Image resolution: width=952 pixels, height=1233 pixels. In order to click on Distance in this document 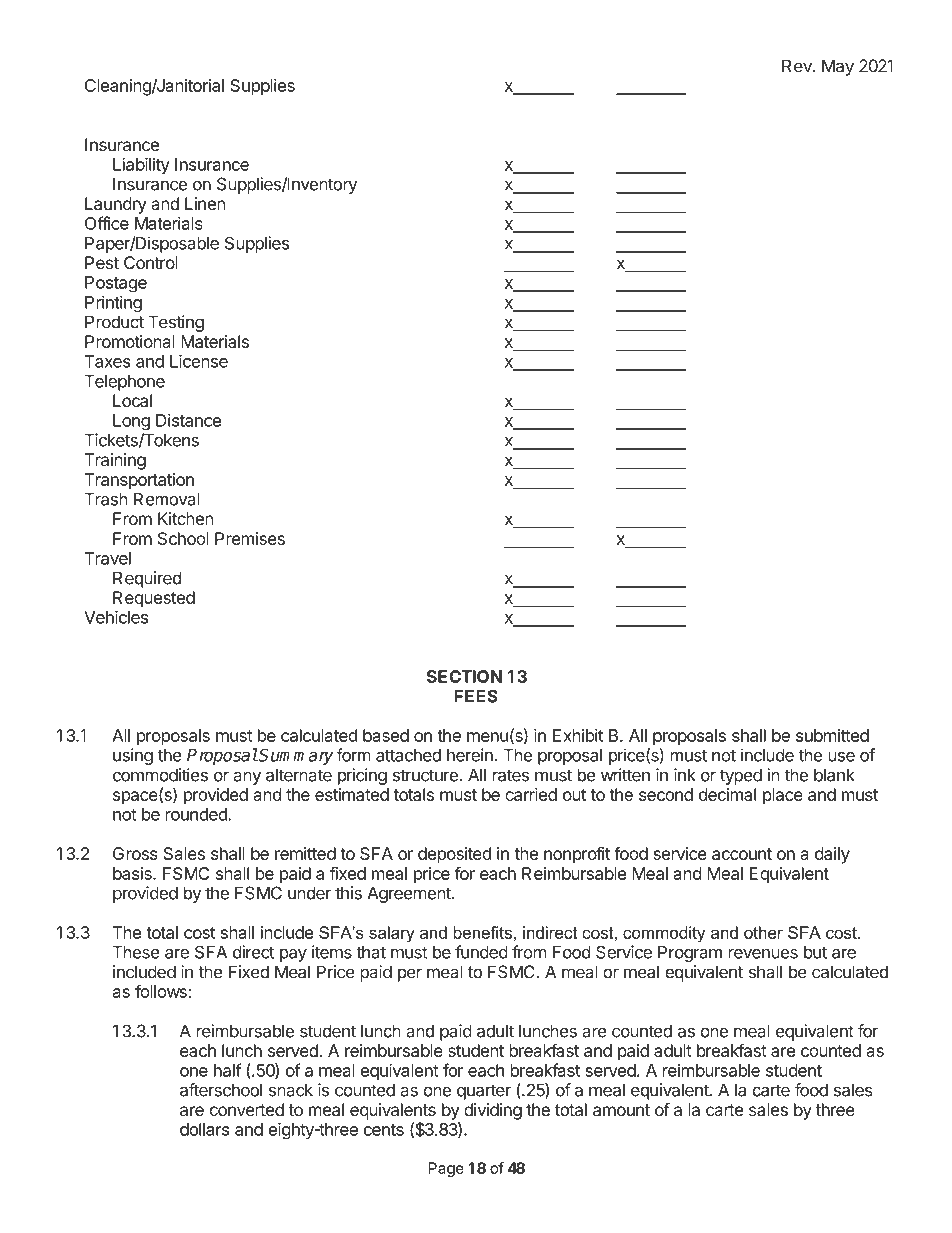, I will do `click(189, 420)`.
